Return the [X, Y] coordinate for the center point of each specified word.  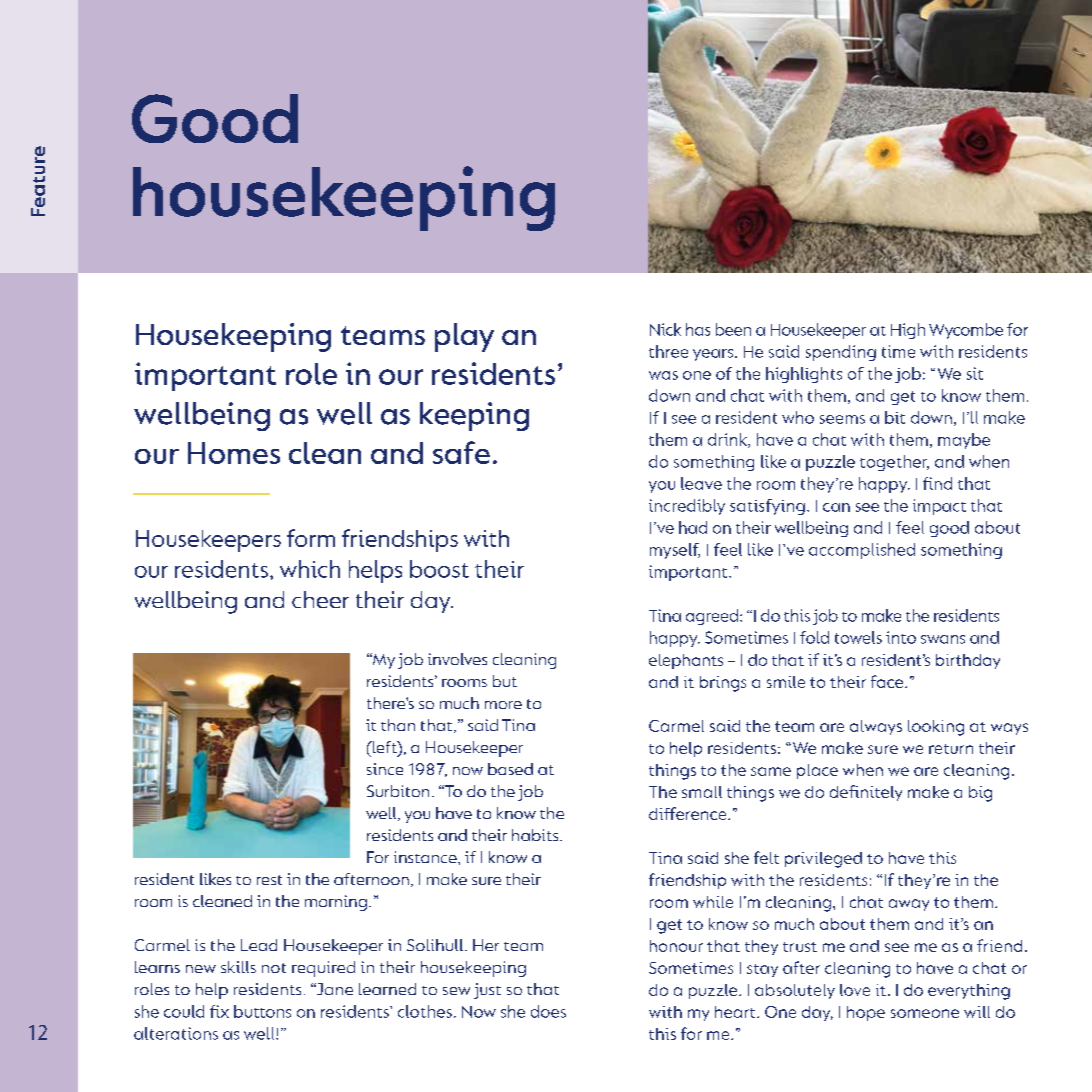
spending [841, 353]
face [888, 681]
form [311, 538]
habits [536, 835]
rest [269, 880]
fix [219, 1011]
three [668, 351]
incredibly [687, 507]
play [464, 337]
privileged [823, 860]
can [836, 507]
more [503, 705]
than [398, 725]
